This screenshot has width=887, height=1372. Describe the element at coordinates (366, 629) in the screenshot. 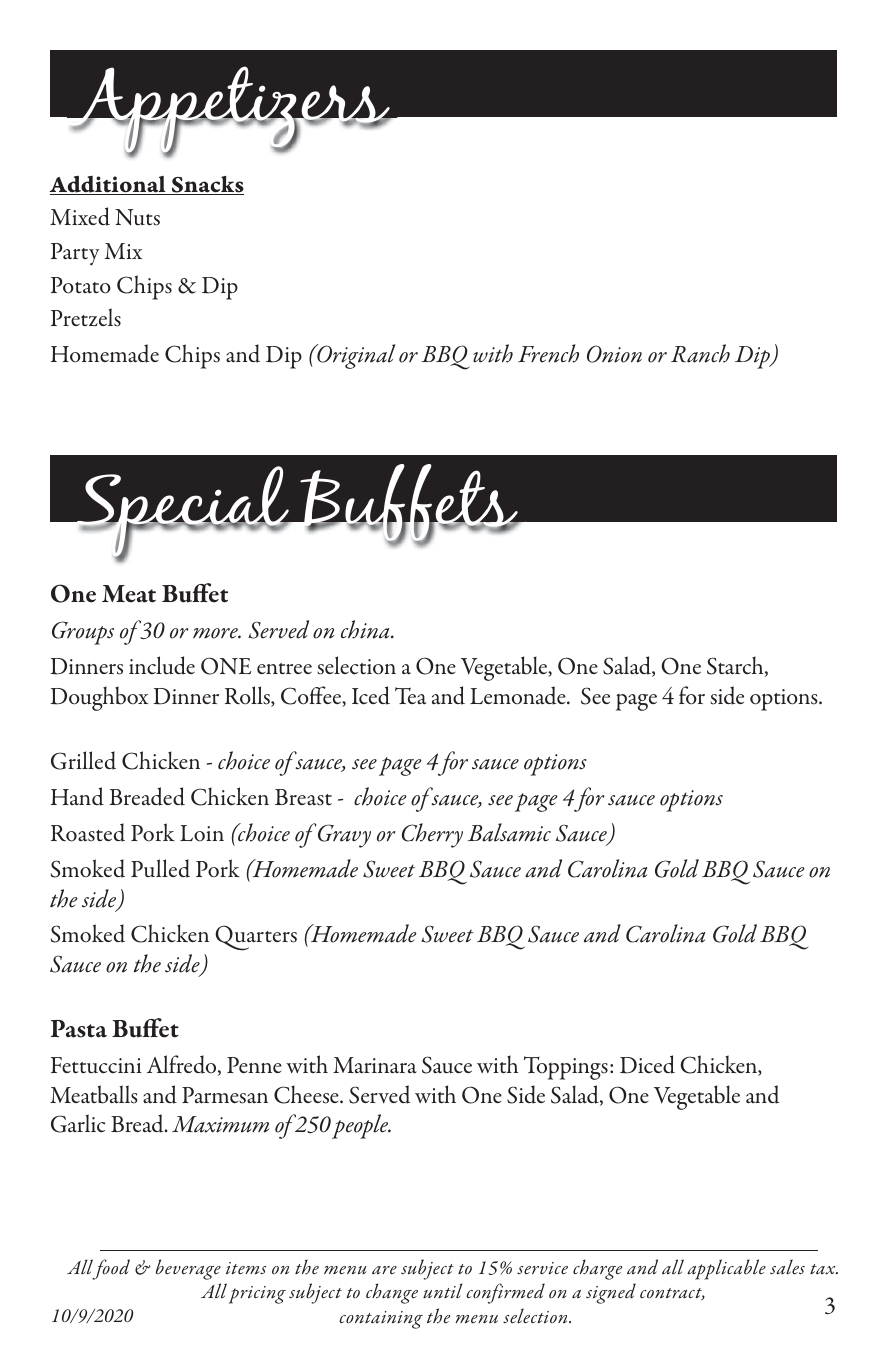

I see `china` at that location.
